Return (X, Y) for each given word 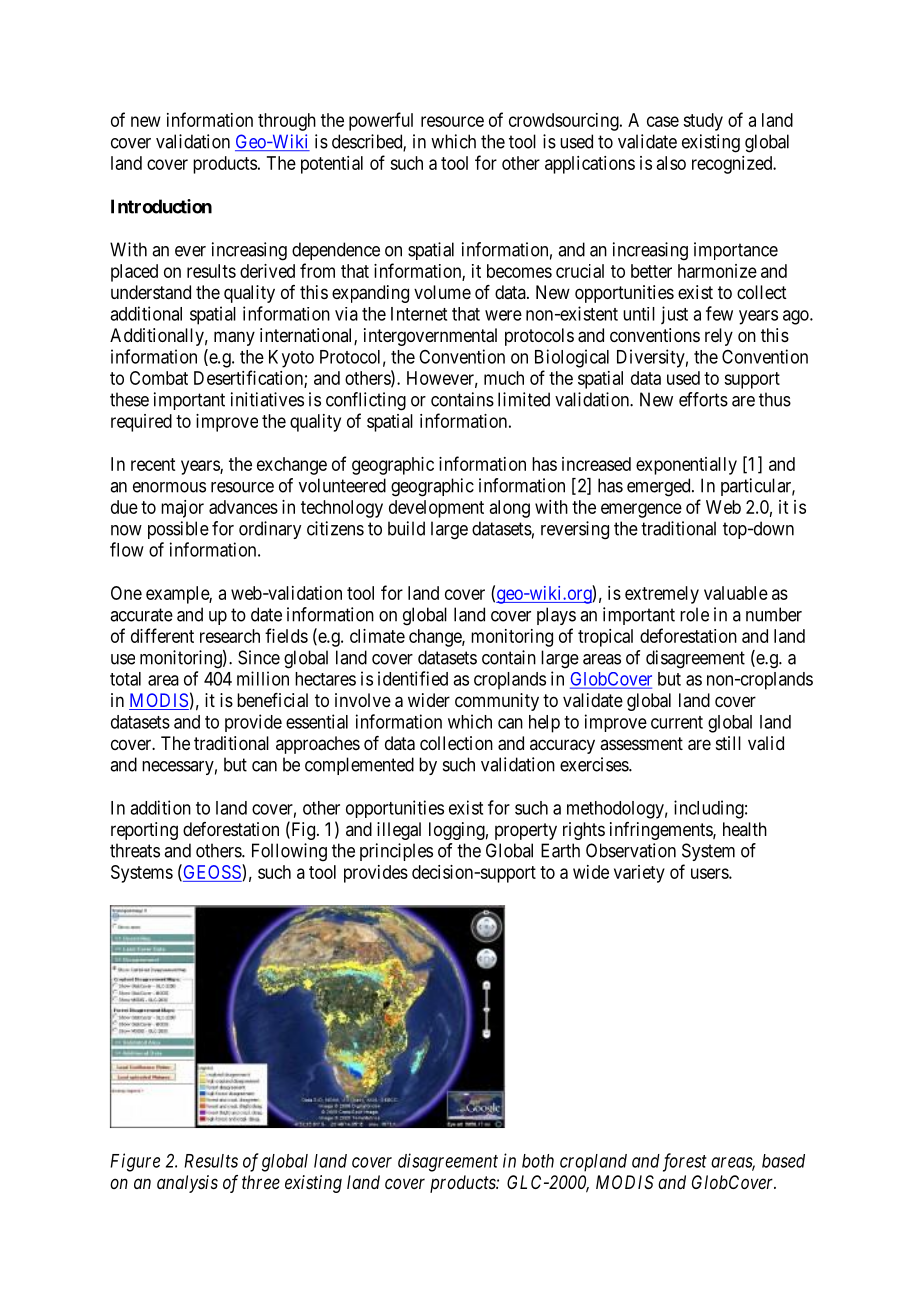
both (538, 1161)
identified (413, 678)
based (783, 1161)
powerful (381, 121)
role (694, 614)
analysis (187, 1184)
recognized (733, 165)
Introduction (161, 206)
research (230, 636)
